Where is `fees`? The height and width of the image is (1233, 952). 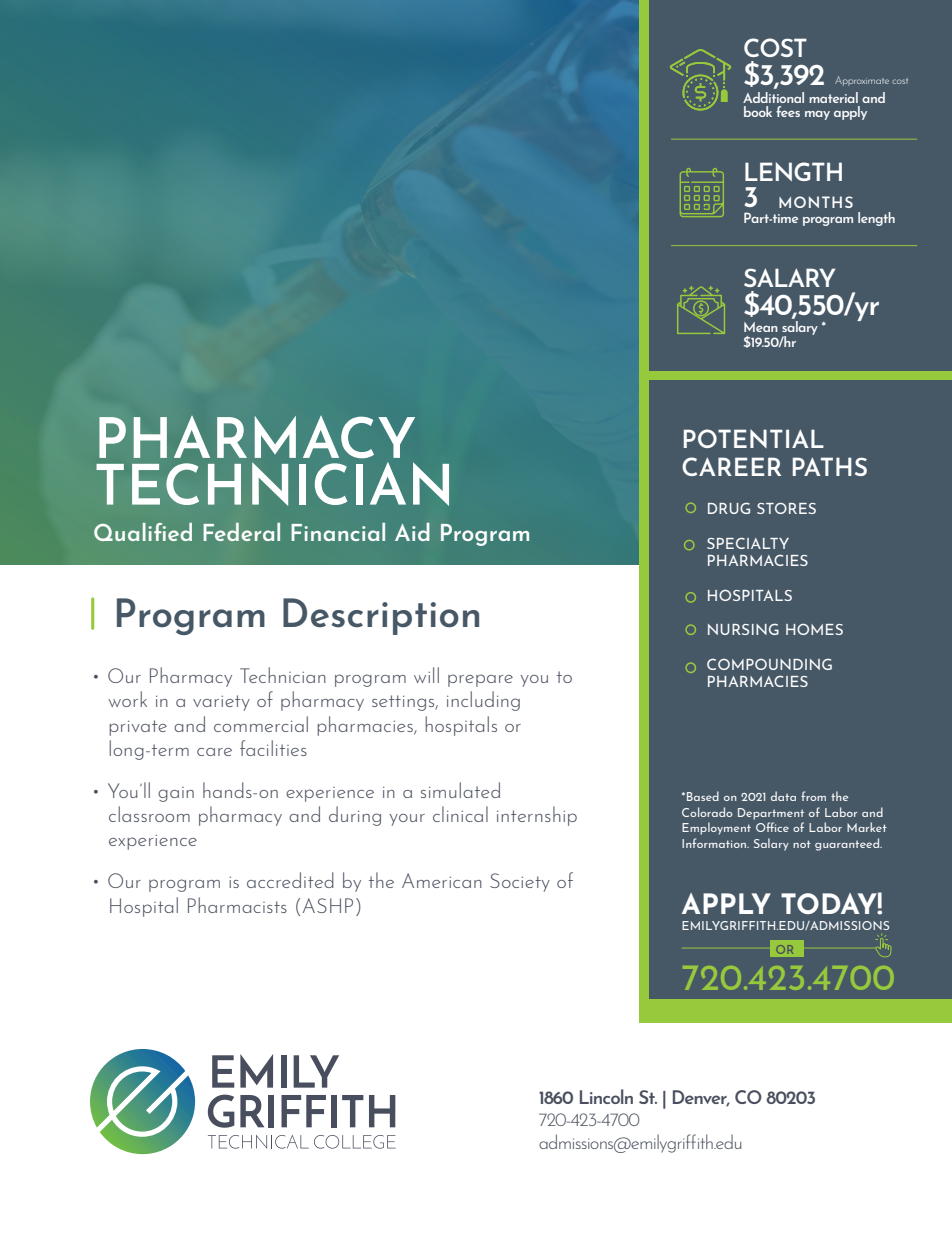 fees is located at coordinates (788, 111).
